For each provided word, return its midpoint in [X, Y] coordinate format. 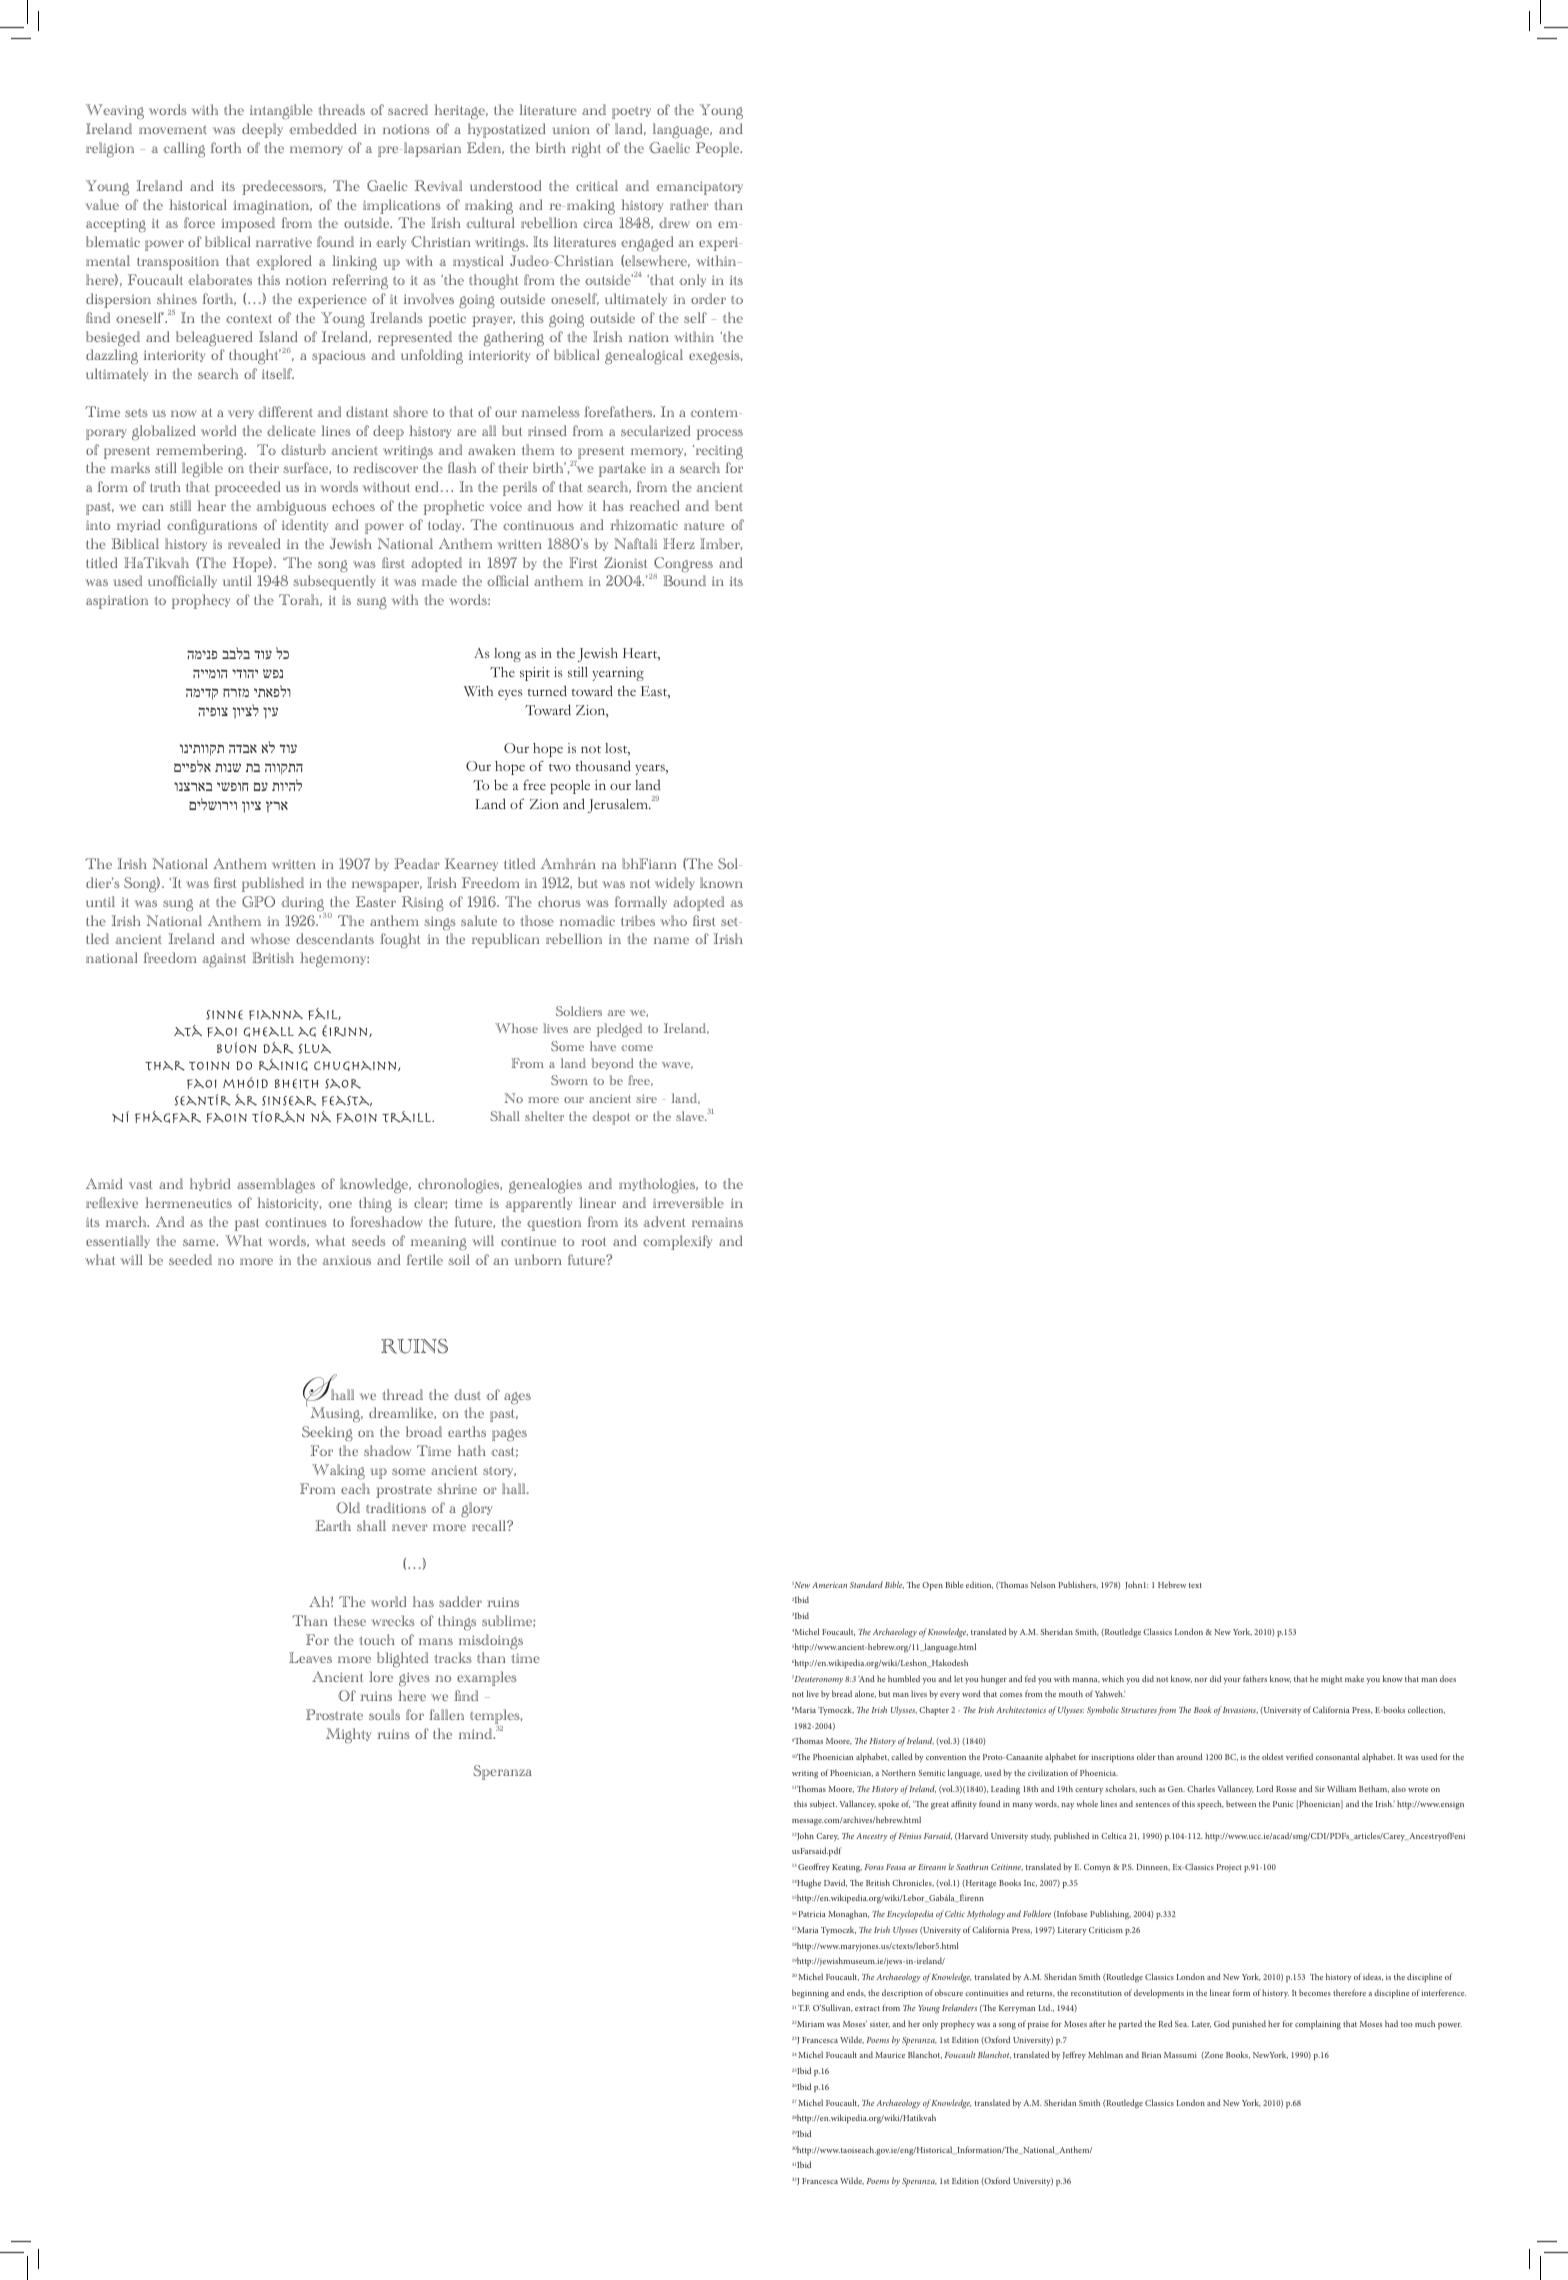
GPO [258, 902]
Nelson [1043, 1584]
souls [384, 1714]
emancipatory [699, 188]
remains [717, 1222]
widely [675, 883]
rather [689, 204]
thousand [603, 765]
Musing [336, 1415]
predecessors [283, 187]
